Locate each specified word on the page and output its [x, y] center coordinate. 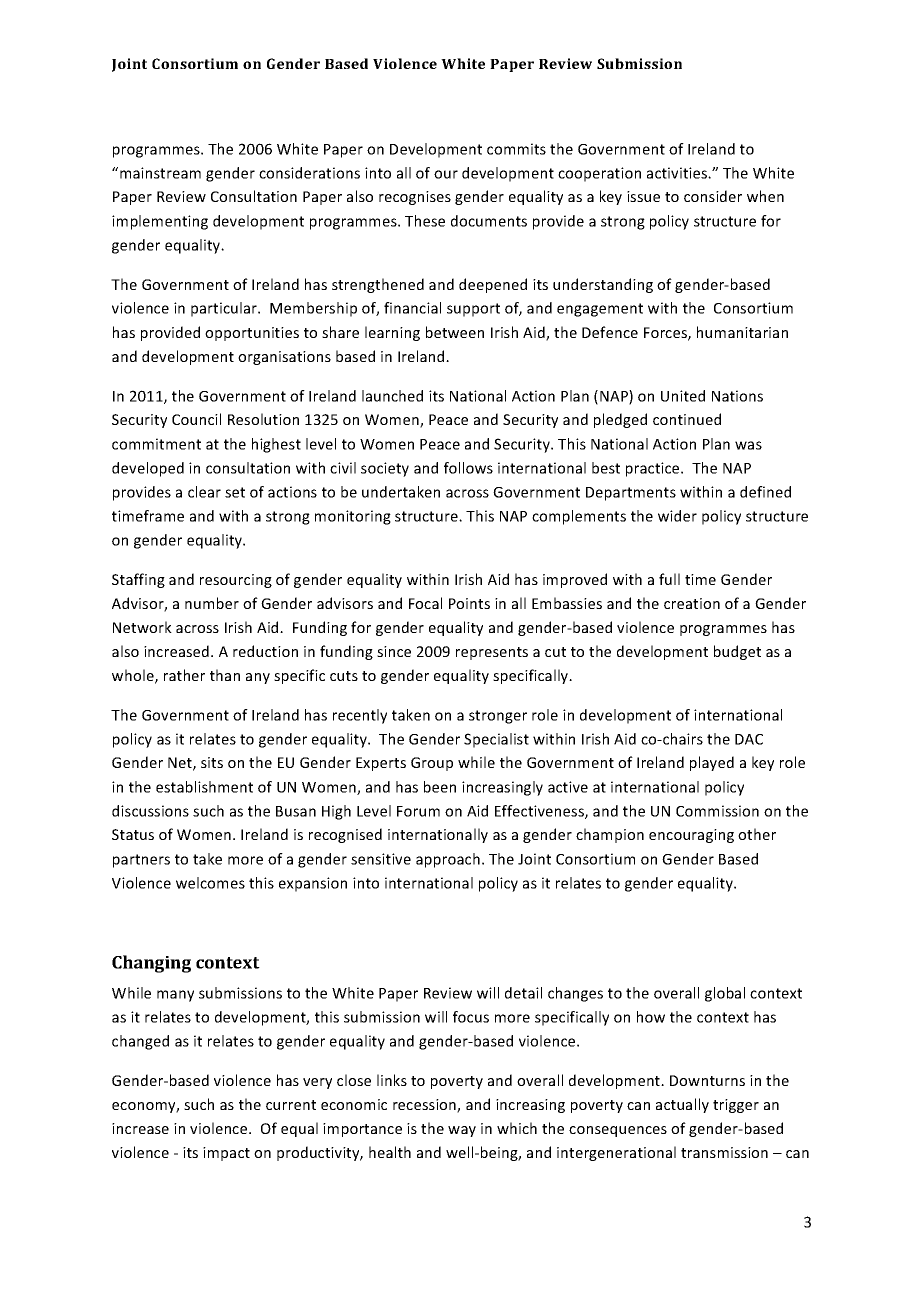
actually [682, 1105]
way [462, 1131]
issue [643, 196]
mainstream [160, 173]
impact [226, 1154]
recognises [415, 198]
